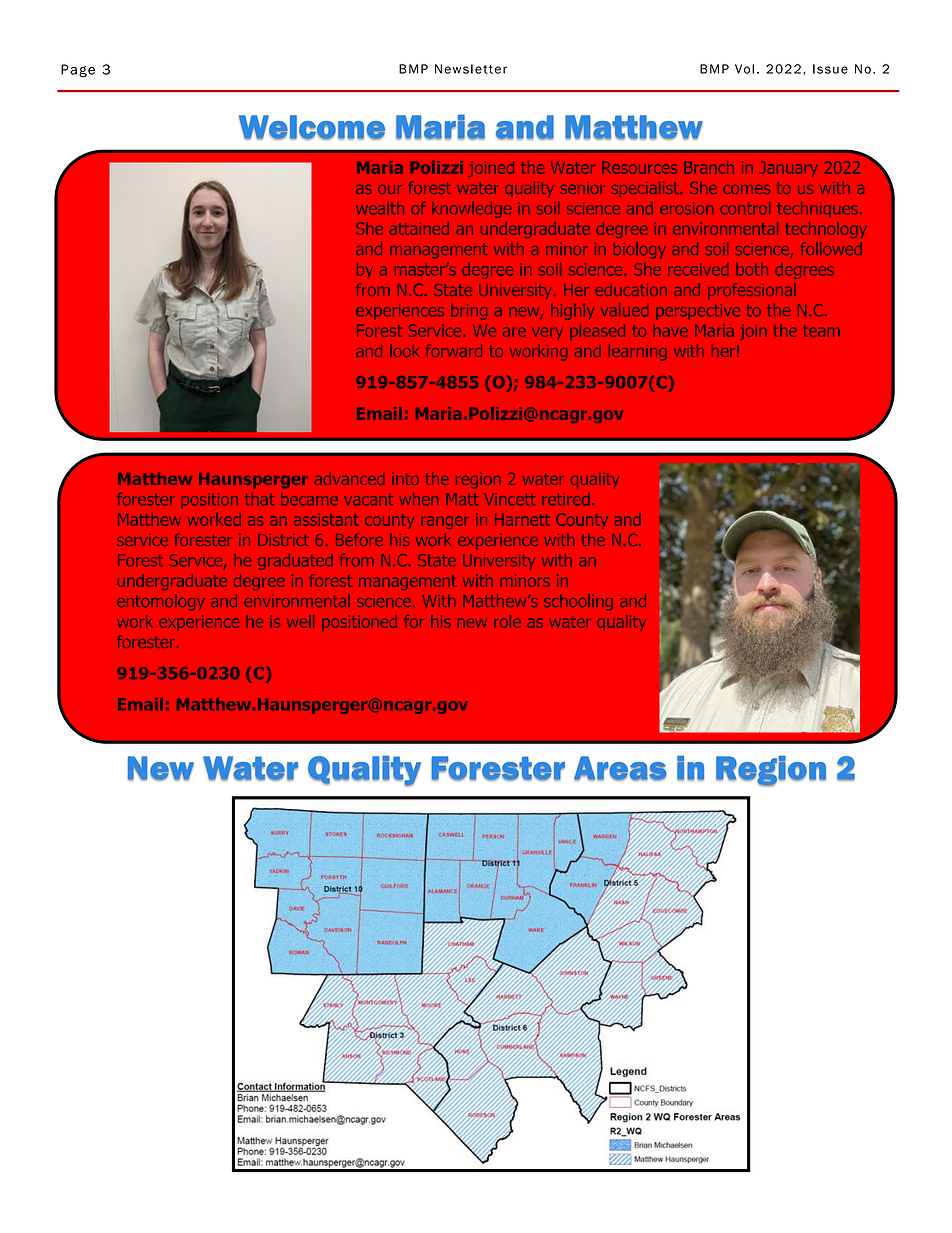 The height and width of the screenshot is (1233, 952). What do you see at coordinates (405, 350) in the screenshot?
I see `look` at bounding box center [405, 350].
